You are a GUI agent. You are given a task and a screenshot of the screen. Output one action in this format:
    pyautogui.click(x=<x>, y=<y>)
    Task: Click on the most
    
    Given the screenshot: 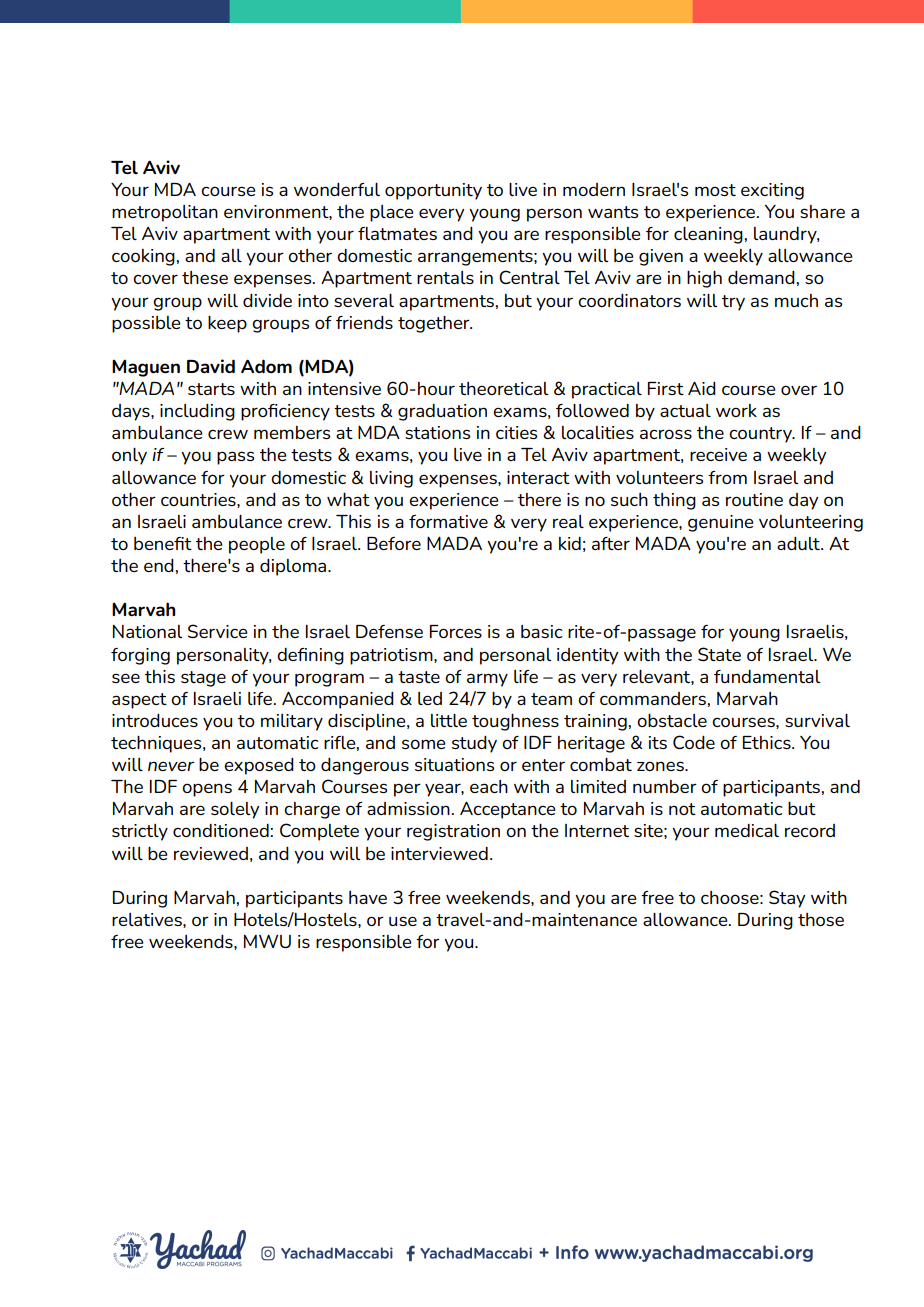 What is the action you would take?
    pyautogui.click(x=715, y=190)
